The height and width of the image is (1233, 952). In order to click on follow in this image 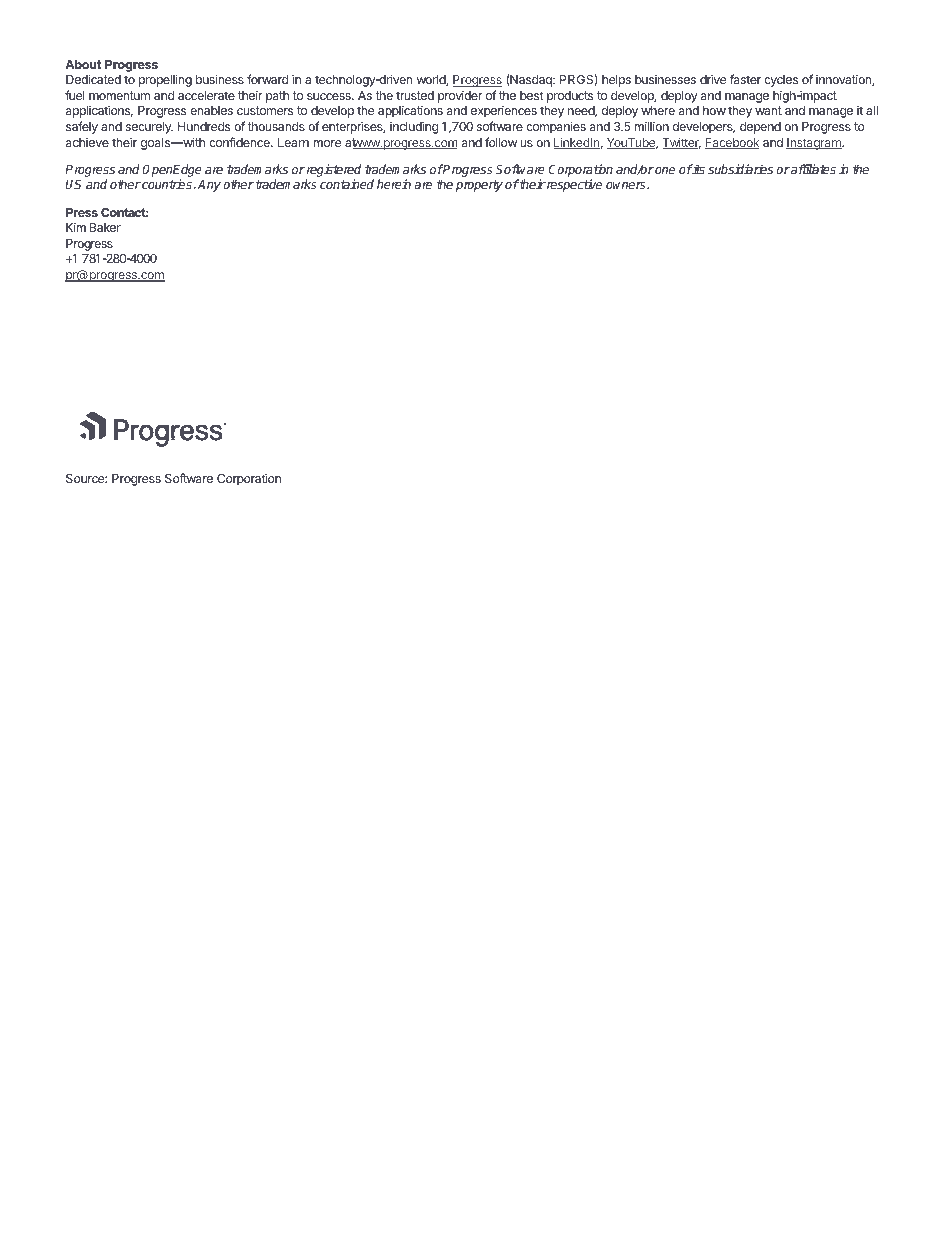, I will do `click(501, 142)`.
